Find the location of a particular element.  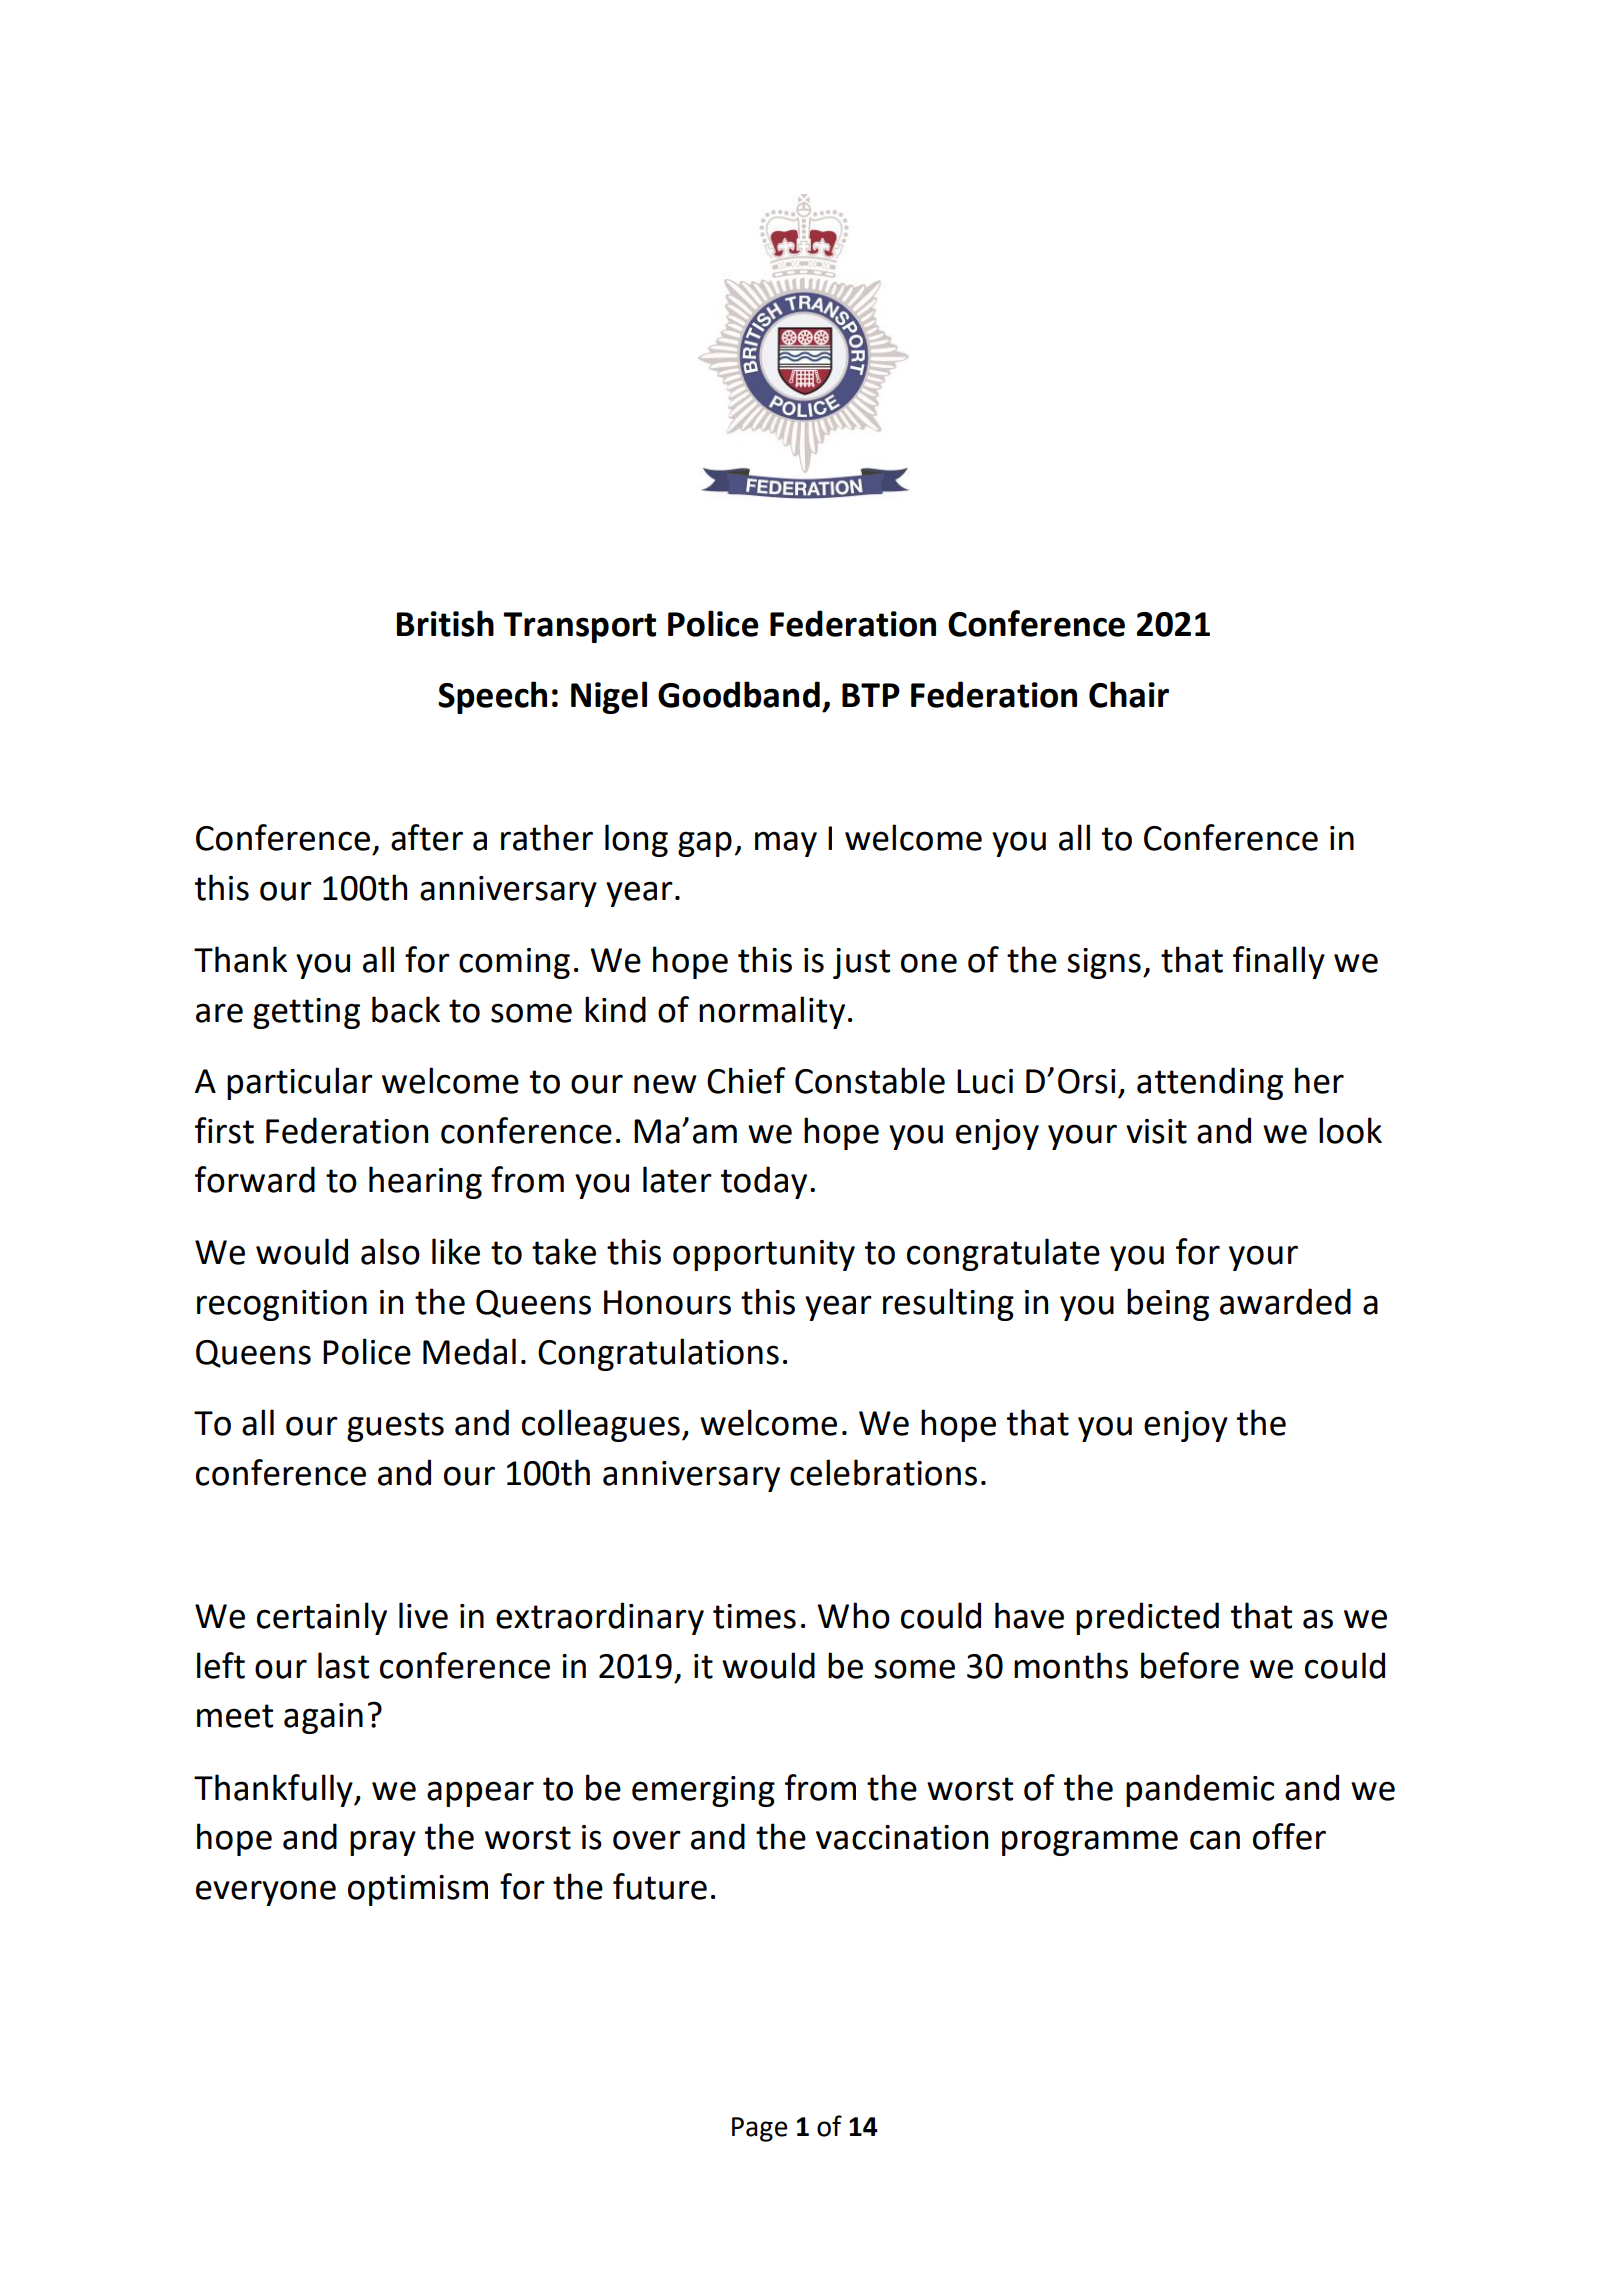

today is located at coordinates (764, 1182).
